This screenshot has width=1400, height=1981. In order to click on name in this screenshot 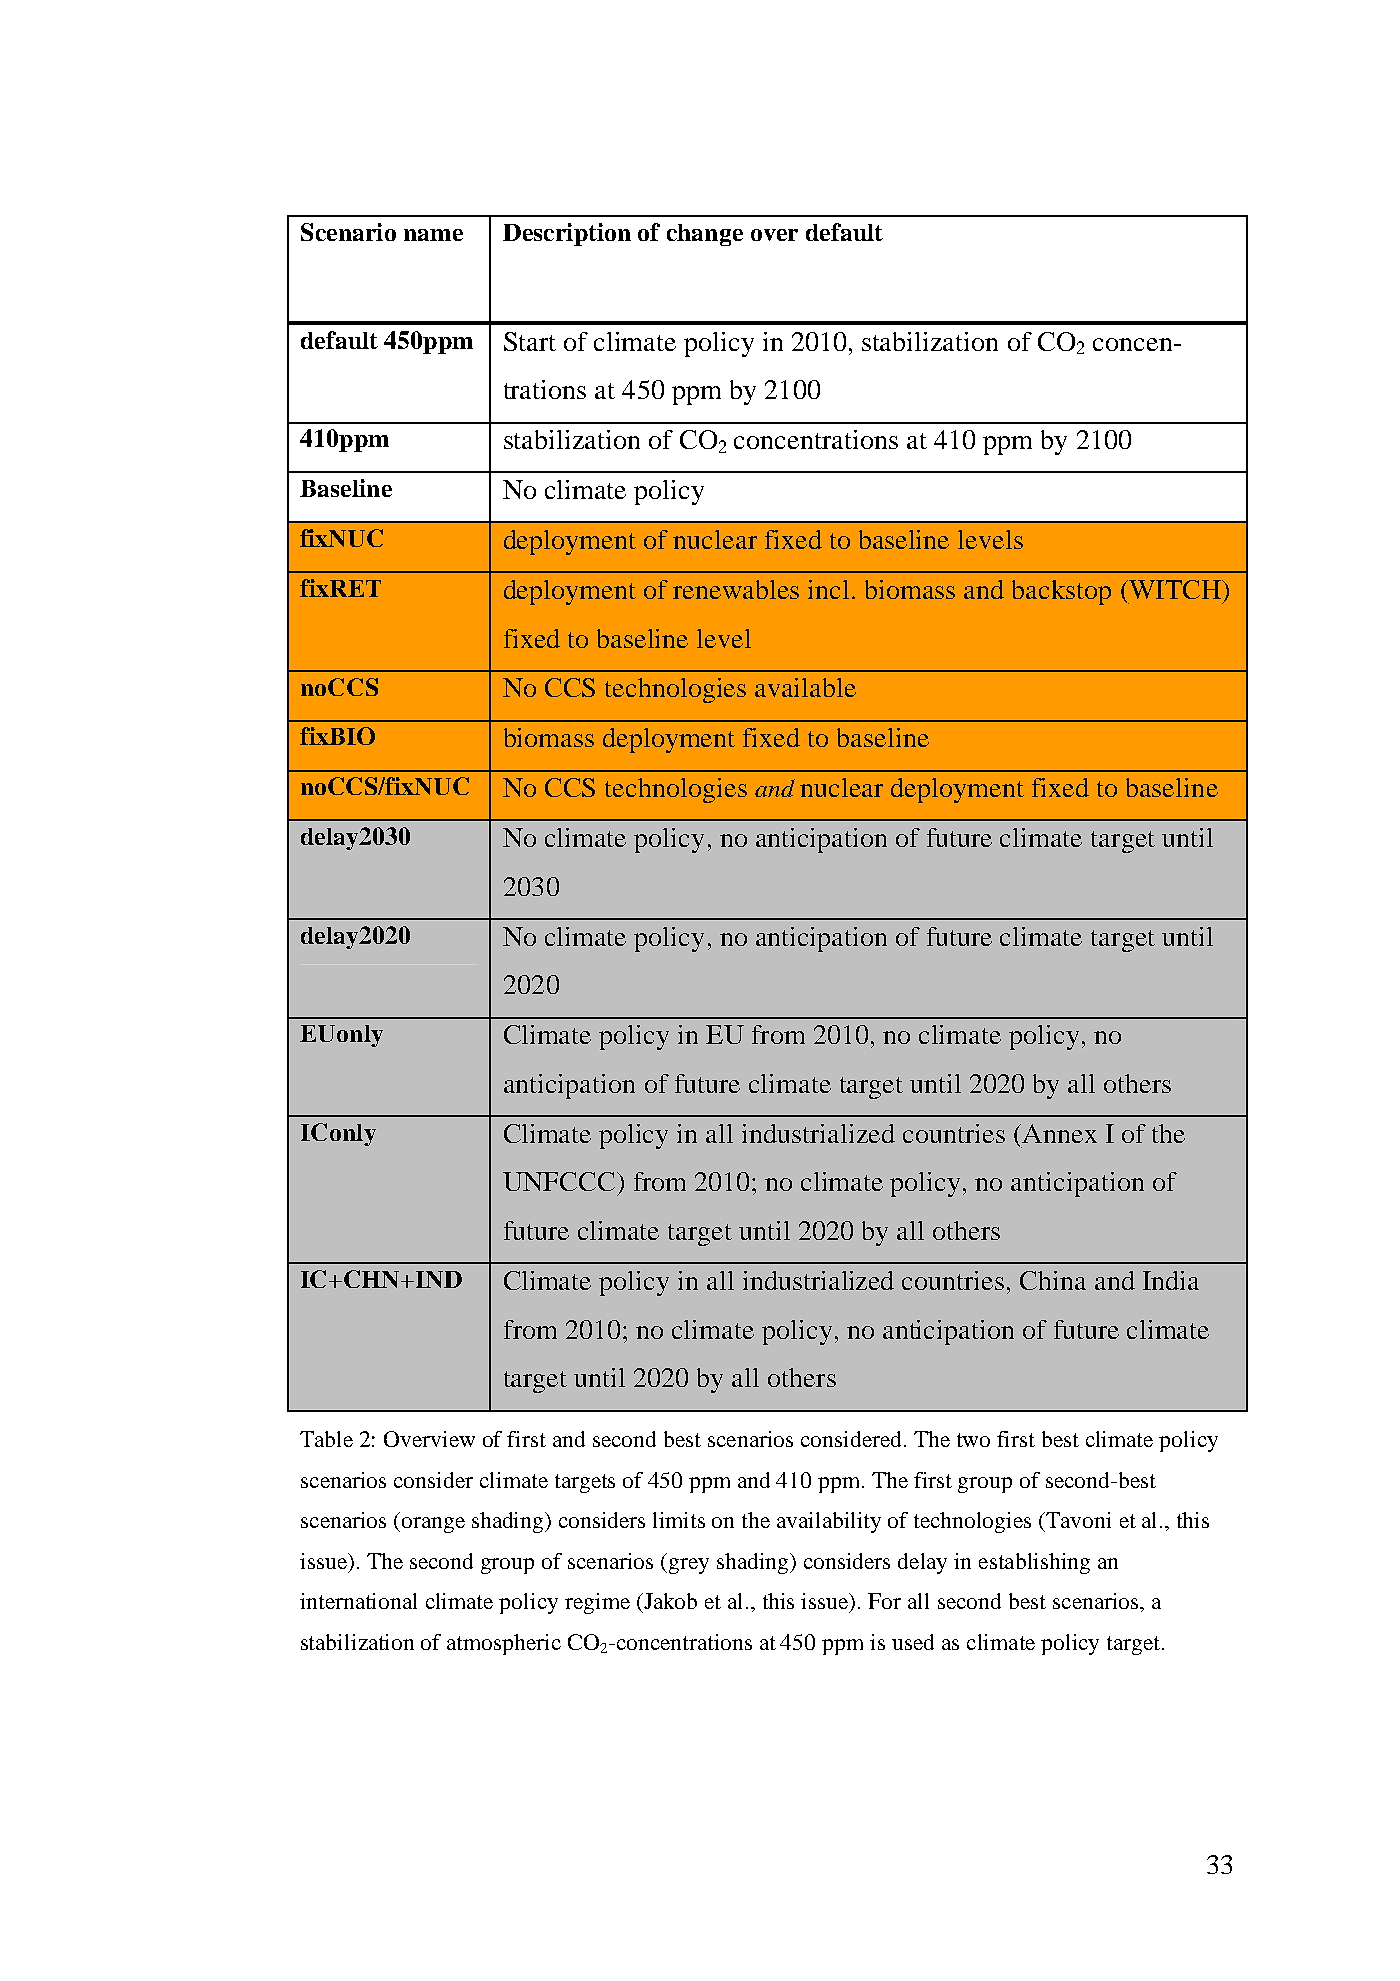, I will do `click(433, 235)`.
